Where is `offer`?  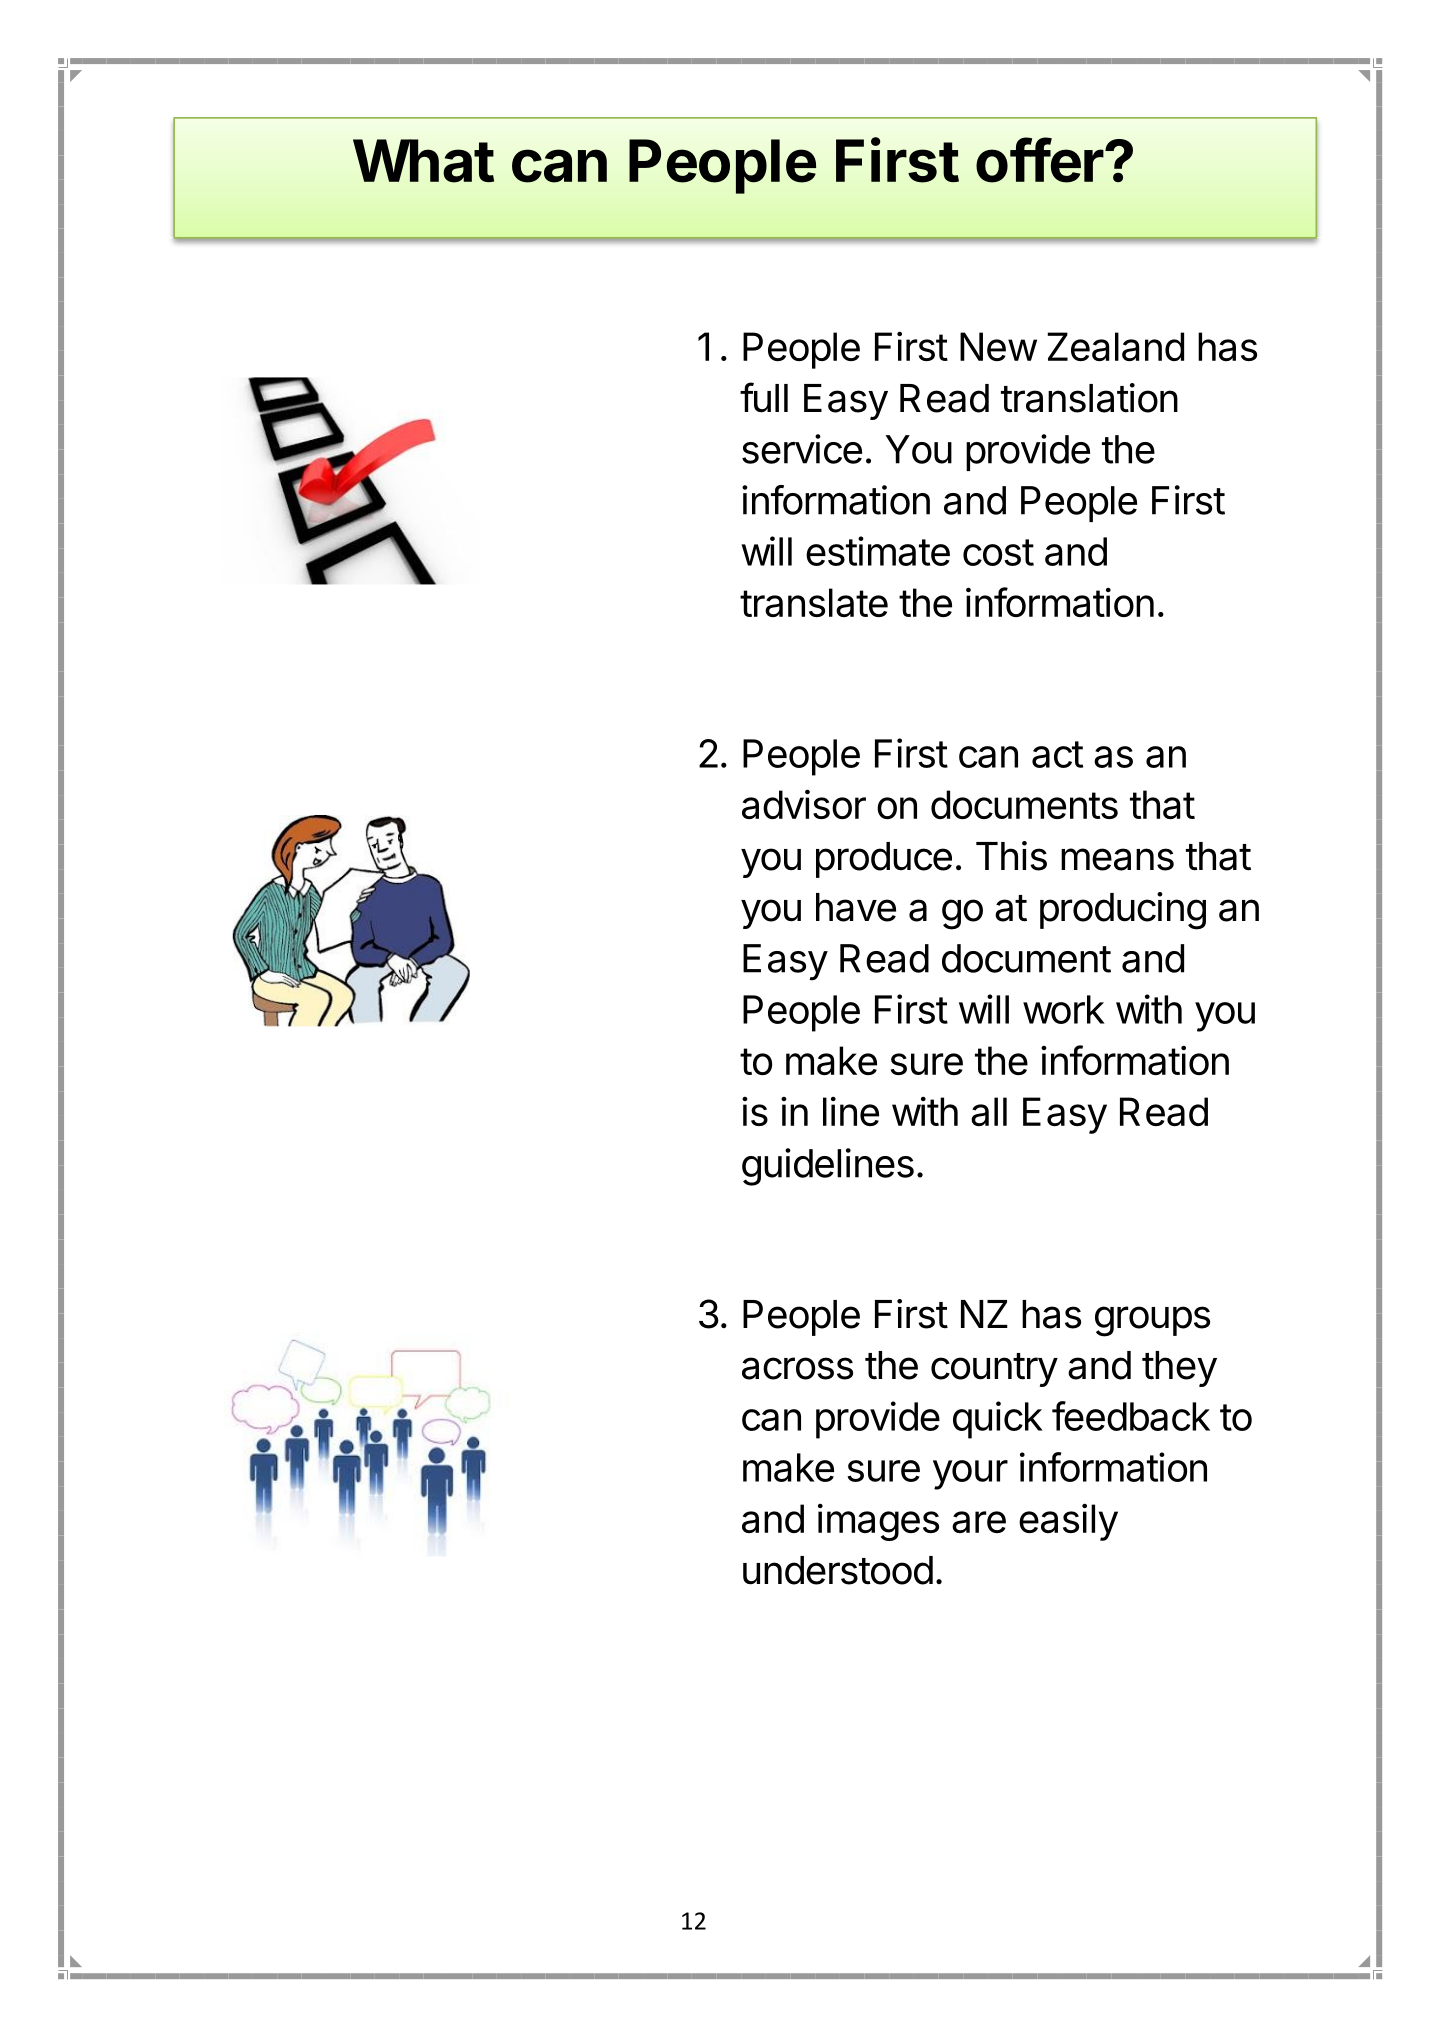 offer is located at coordinates (1040, 160).
